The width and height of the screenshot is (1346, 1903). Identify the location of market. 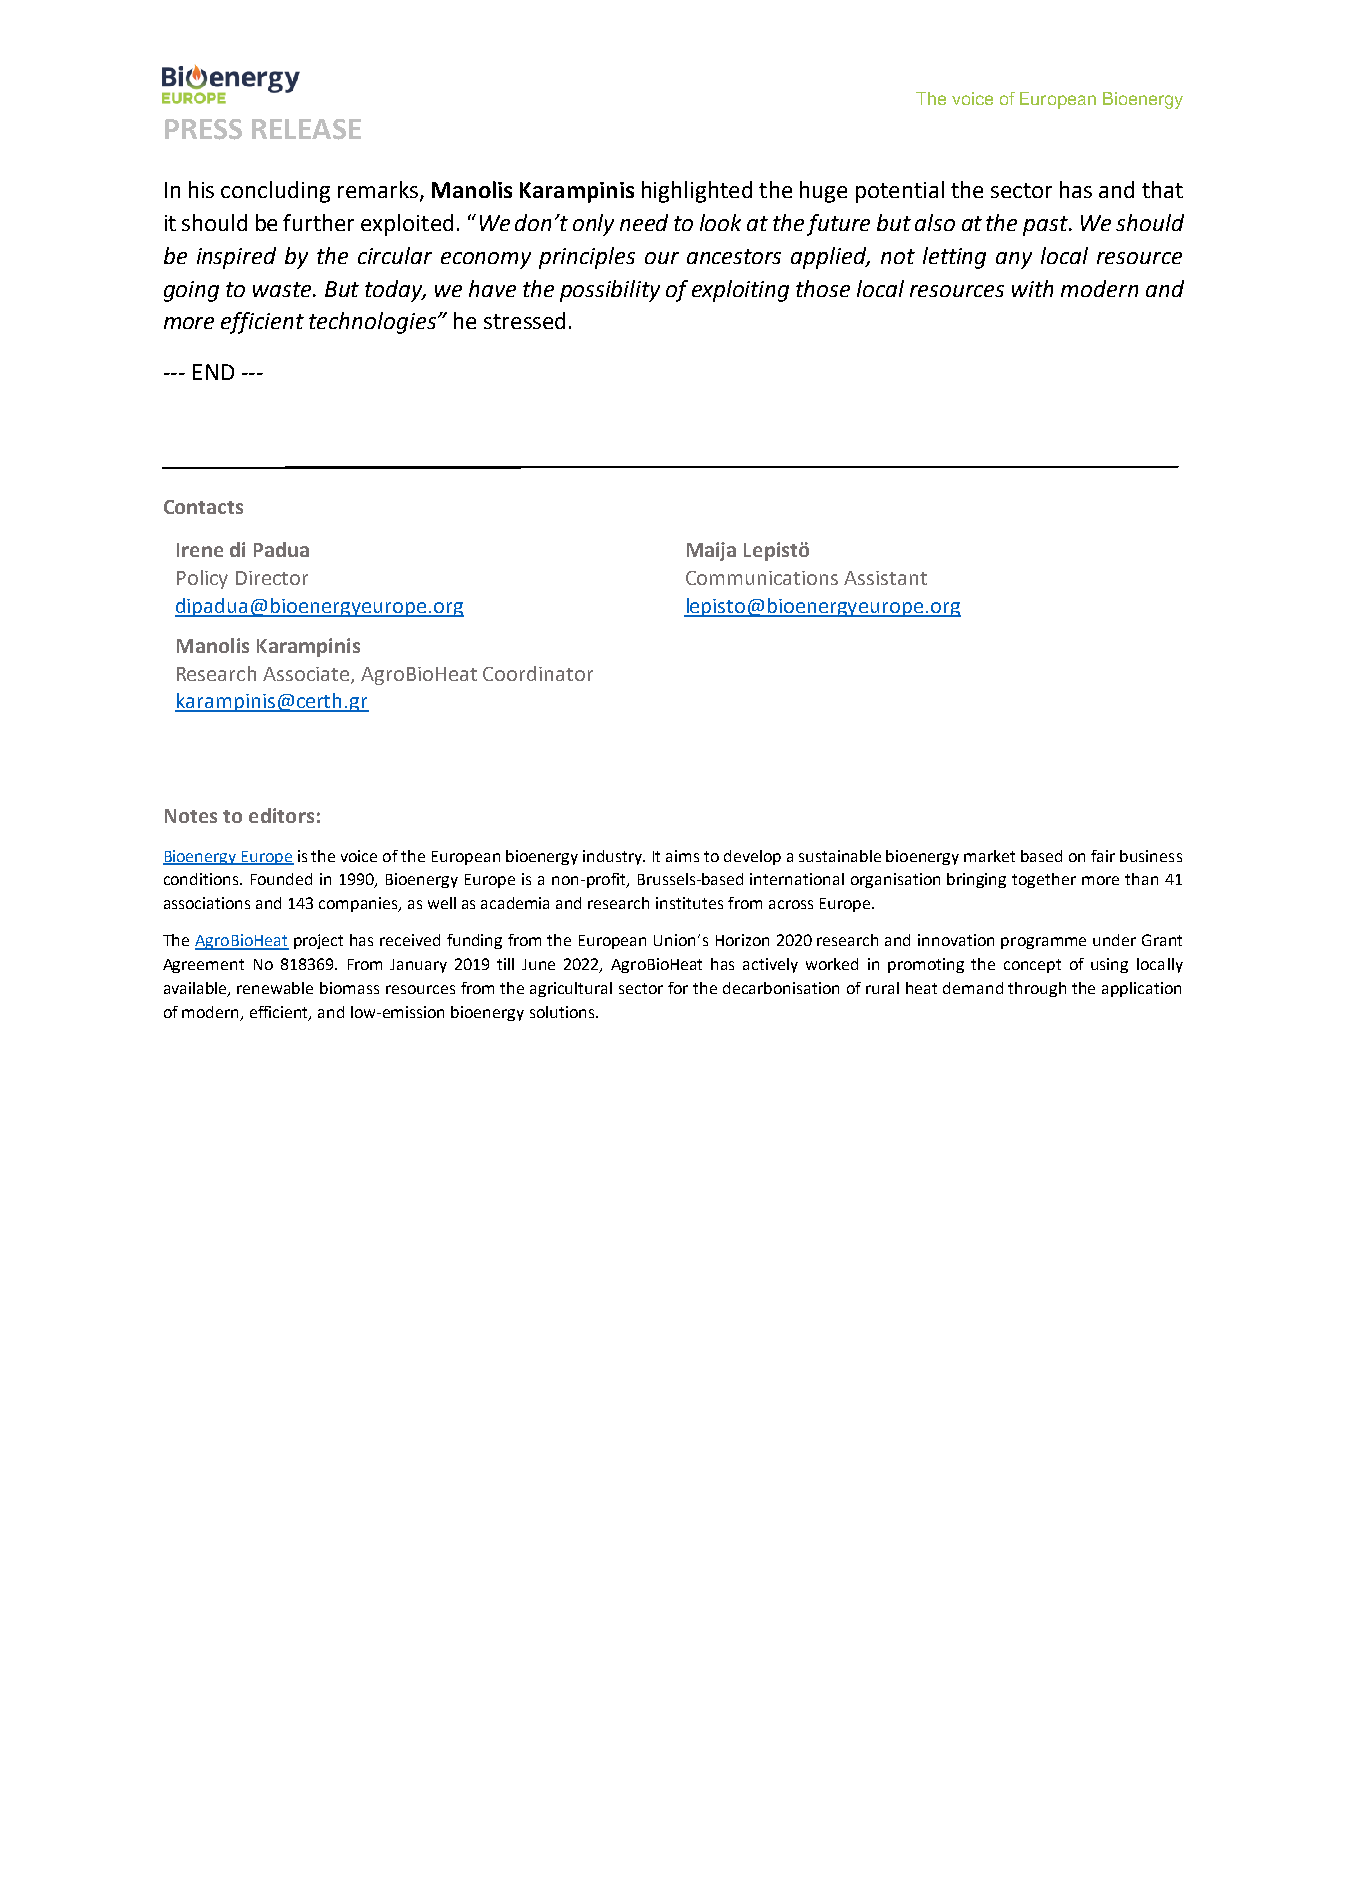
(989, 856).
